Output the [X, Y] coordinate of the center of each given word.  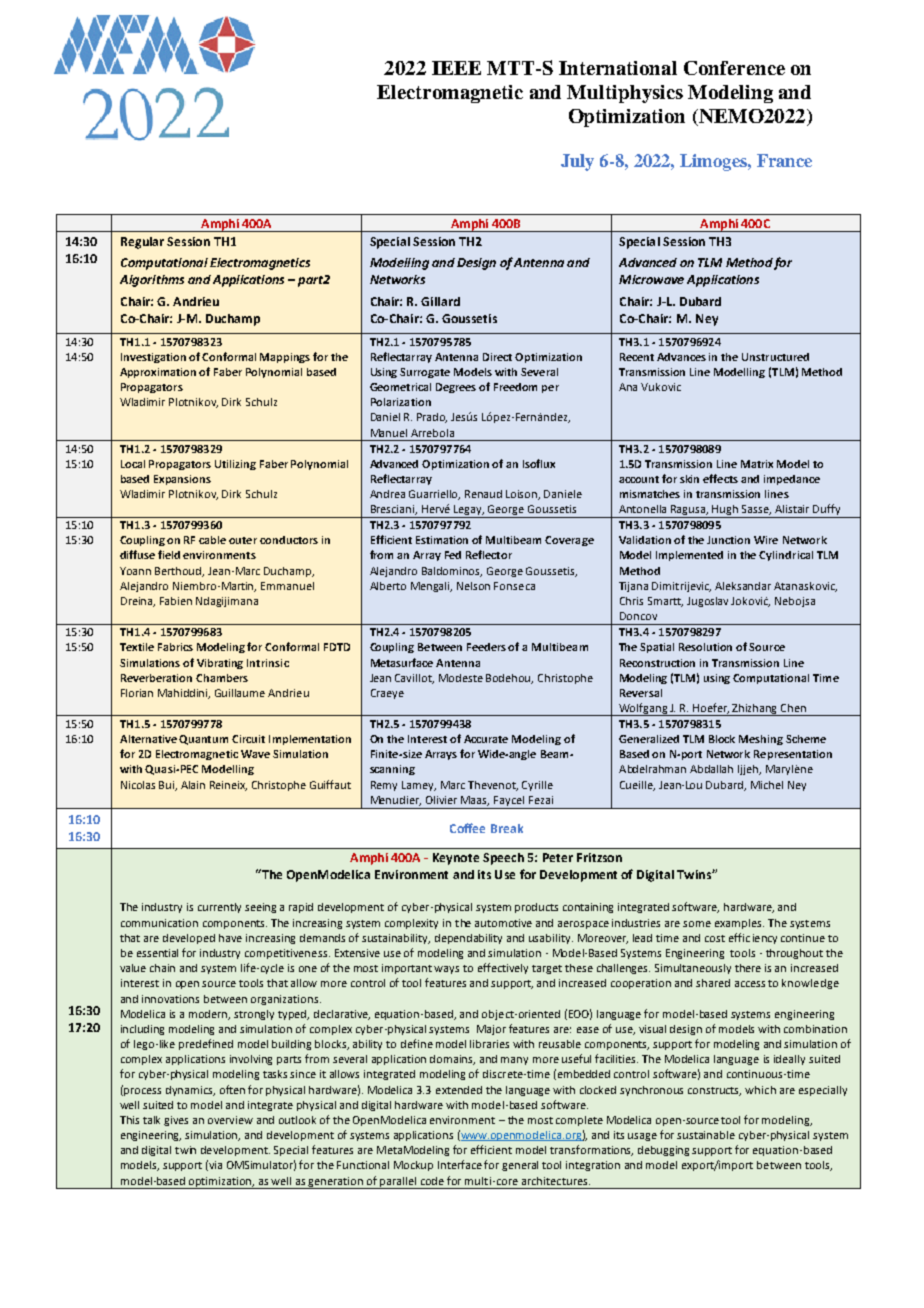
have [230, 938]
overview [230, 1120]
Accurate [486, 739]
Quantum [203, 740]
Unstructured [775, 357]
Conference [734, 68]
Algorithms [152, 281]
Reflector [489, 554]
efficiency [753, 938]
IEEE [456, 68]
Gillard [440, 301]
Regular [142, 243]
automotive [503, 923]
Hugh [726, 511]
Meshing [761, 740]
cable [212, 540]
